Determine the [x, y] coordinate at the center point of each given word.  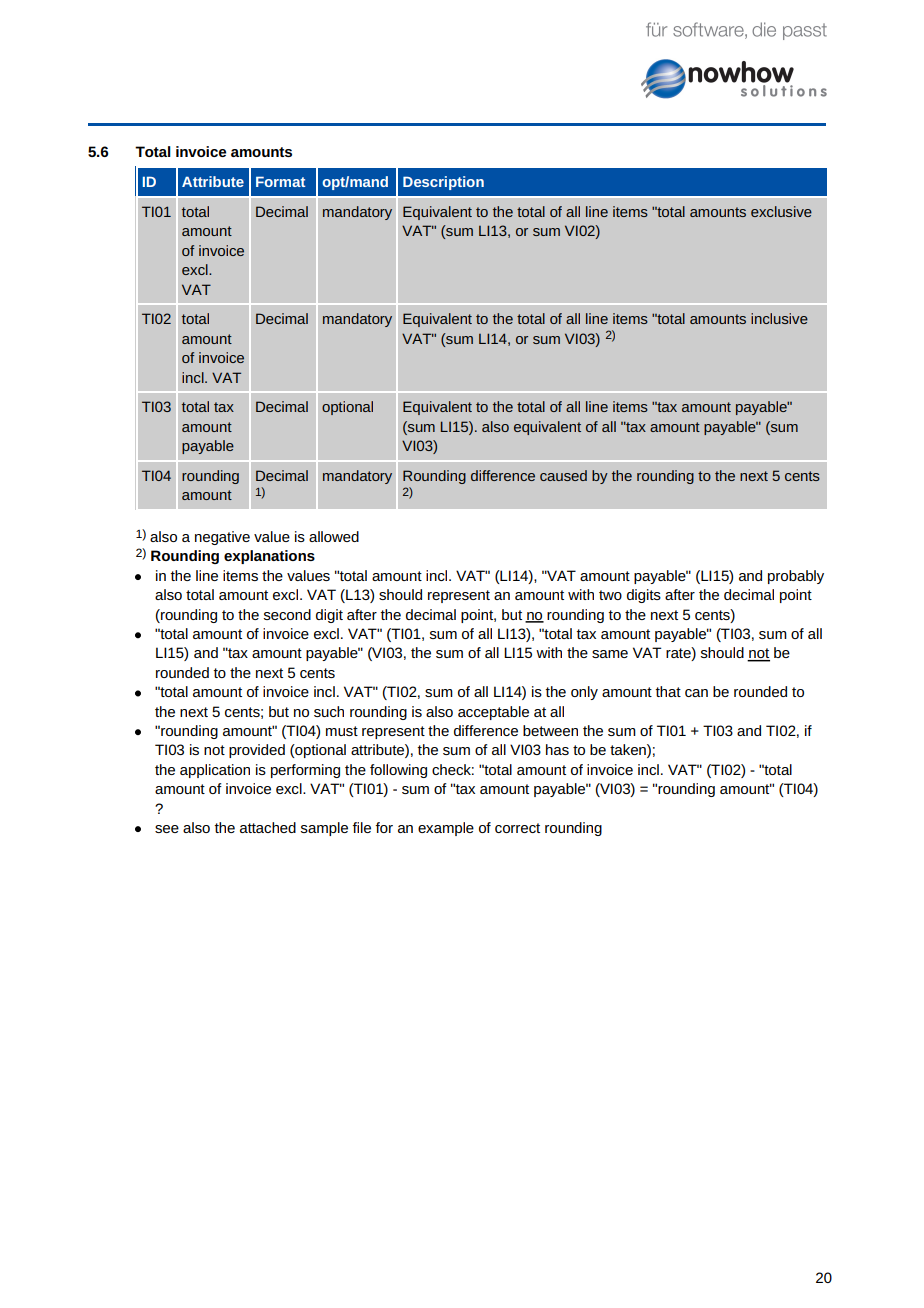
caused [563, 475]
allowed [334, 536]
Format [280, 181]
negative [222, 538]
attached [268, 827]
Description [443, 183]
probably [796, 577]
